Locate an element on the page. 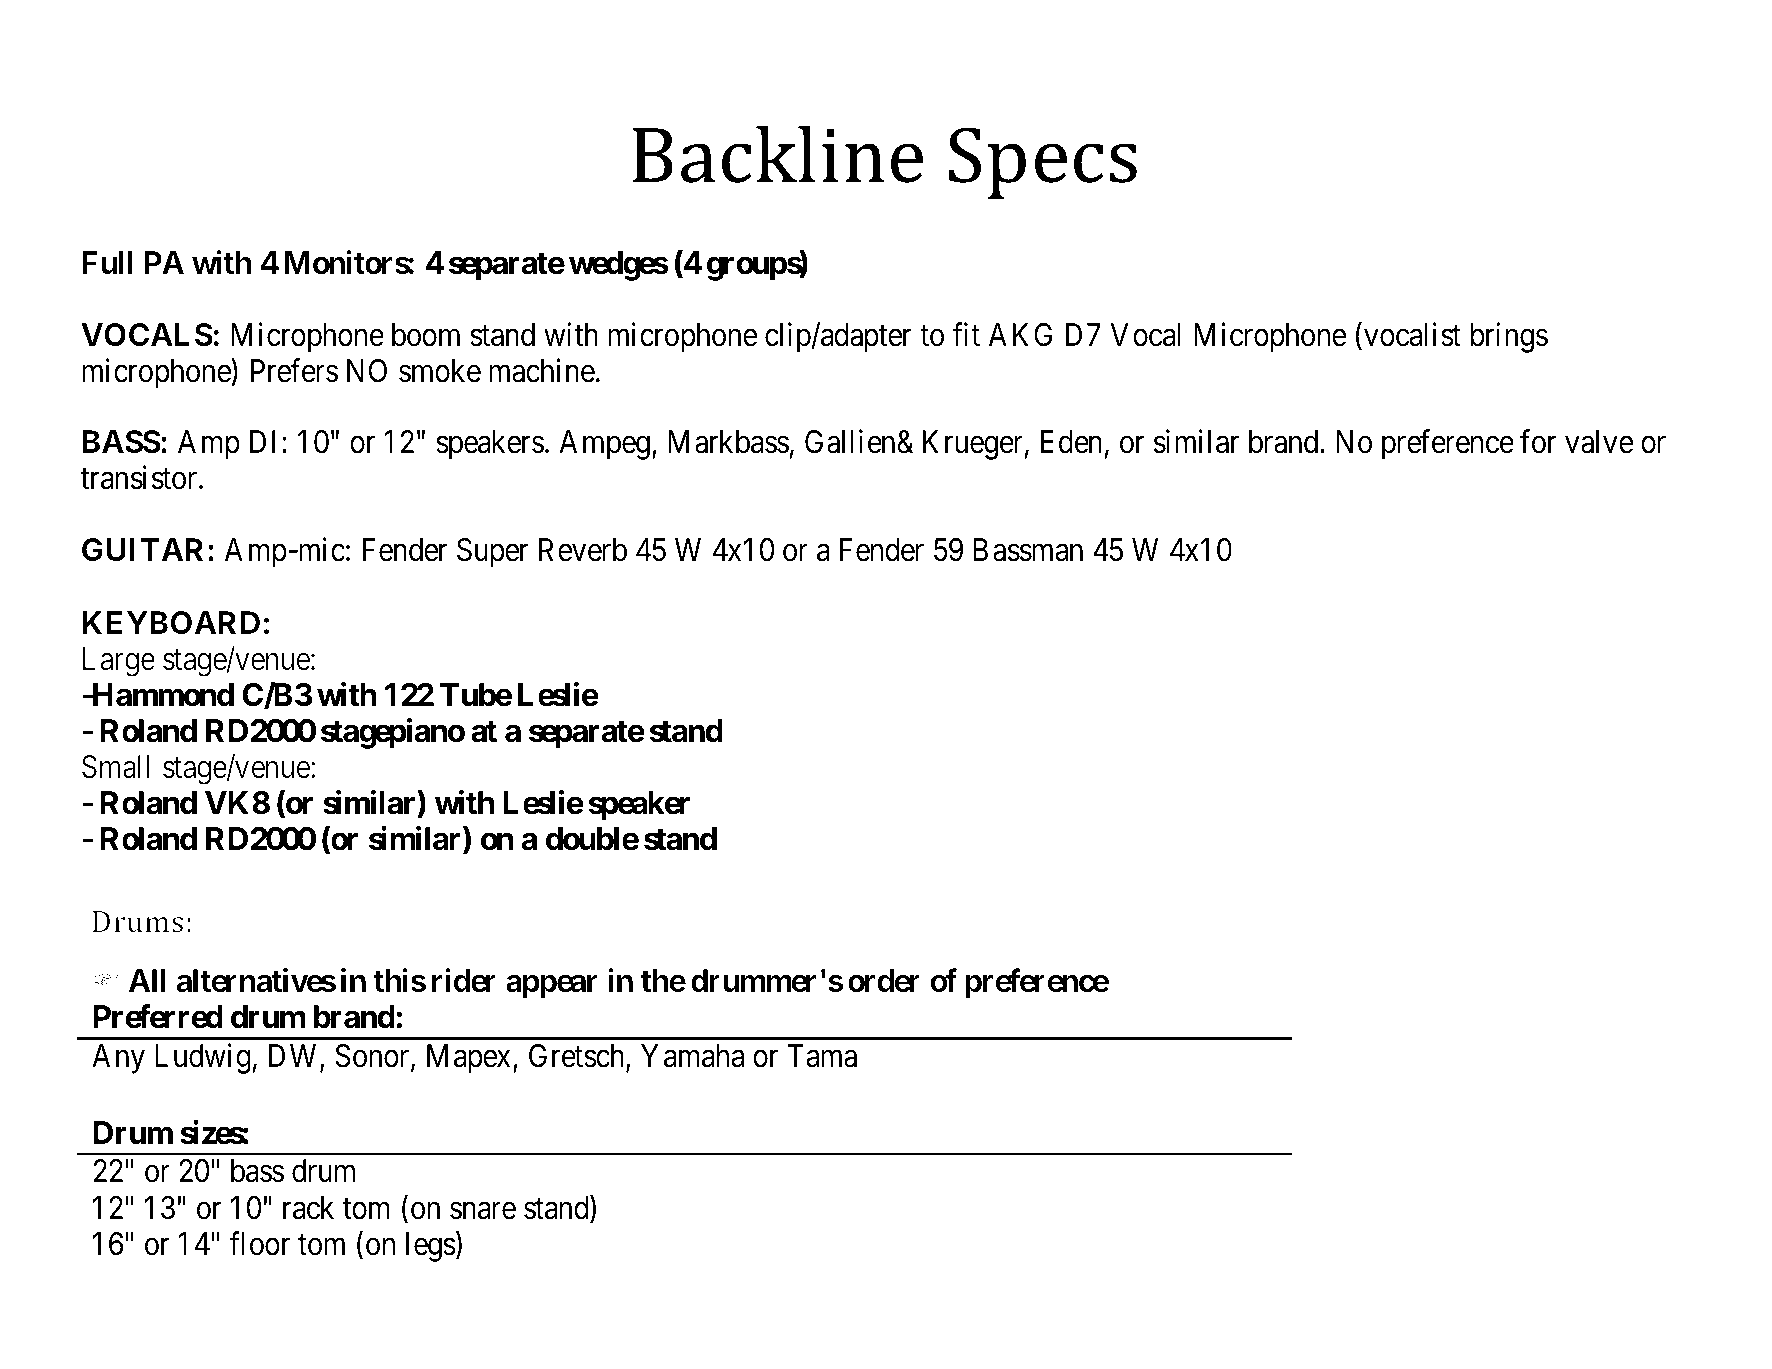 The image size is (1772, 1369). Full is located at coordinates (107, 262).
